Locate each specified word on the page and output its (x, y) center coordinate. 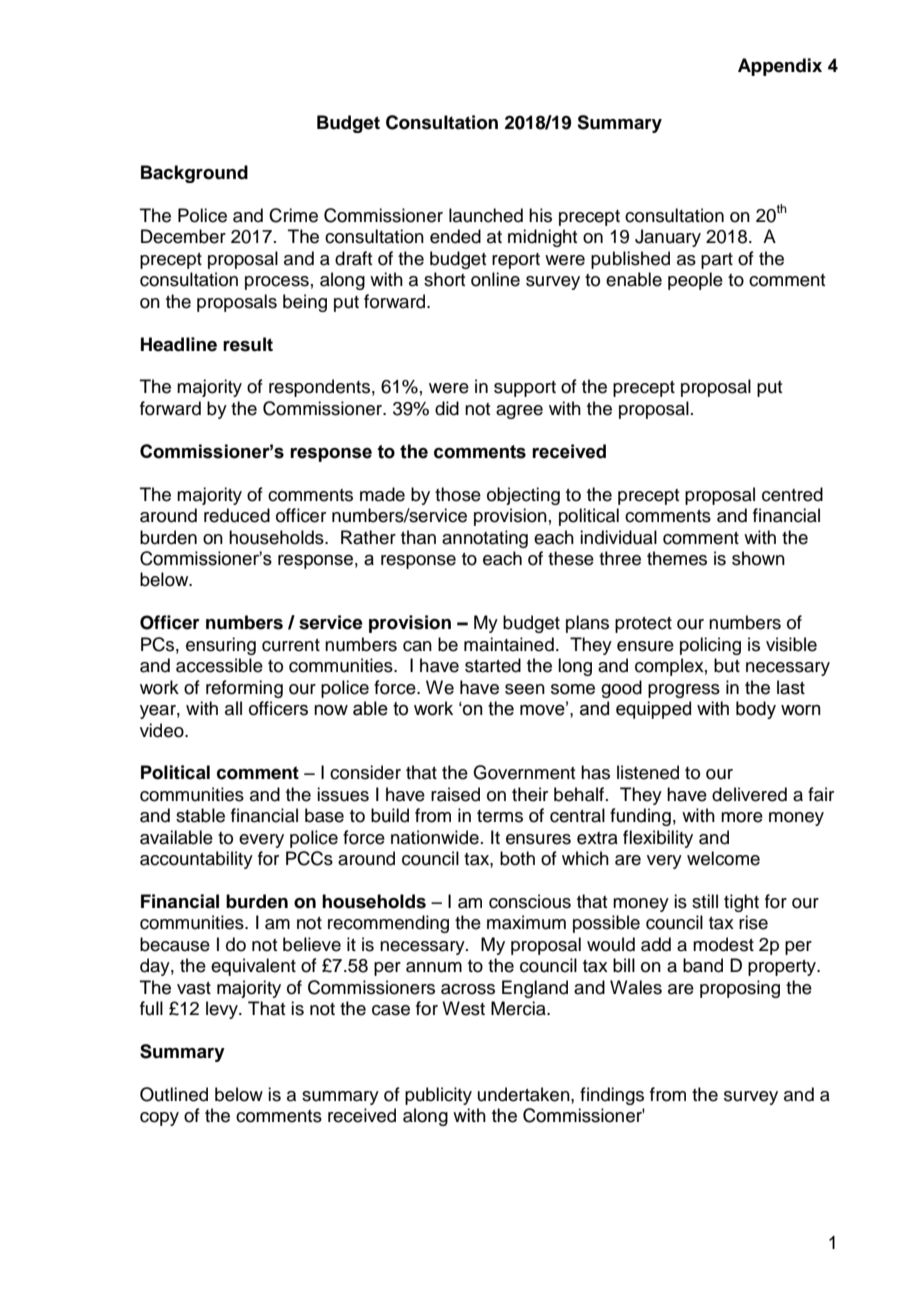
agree (519, 412)
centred (792, 494)
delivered (749, 794)
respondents (319, 388)
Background (194, 174)
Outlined (174, 1094)
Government (524, 772)
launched (486, 215)
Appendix (780, 67)
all (233, 708)
